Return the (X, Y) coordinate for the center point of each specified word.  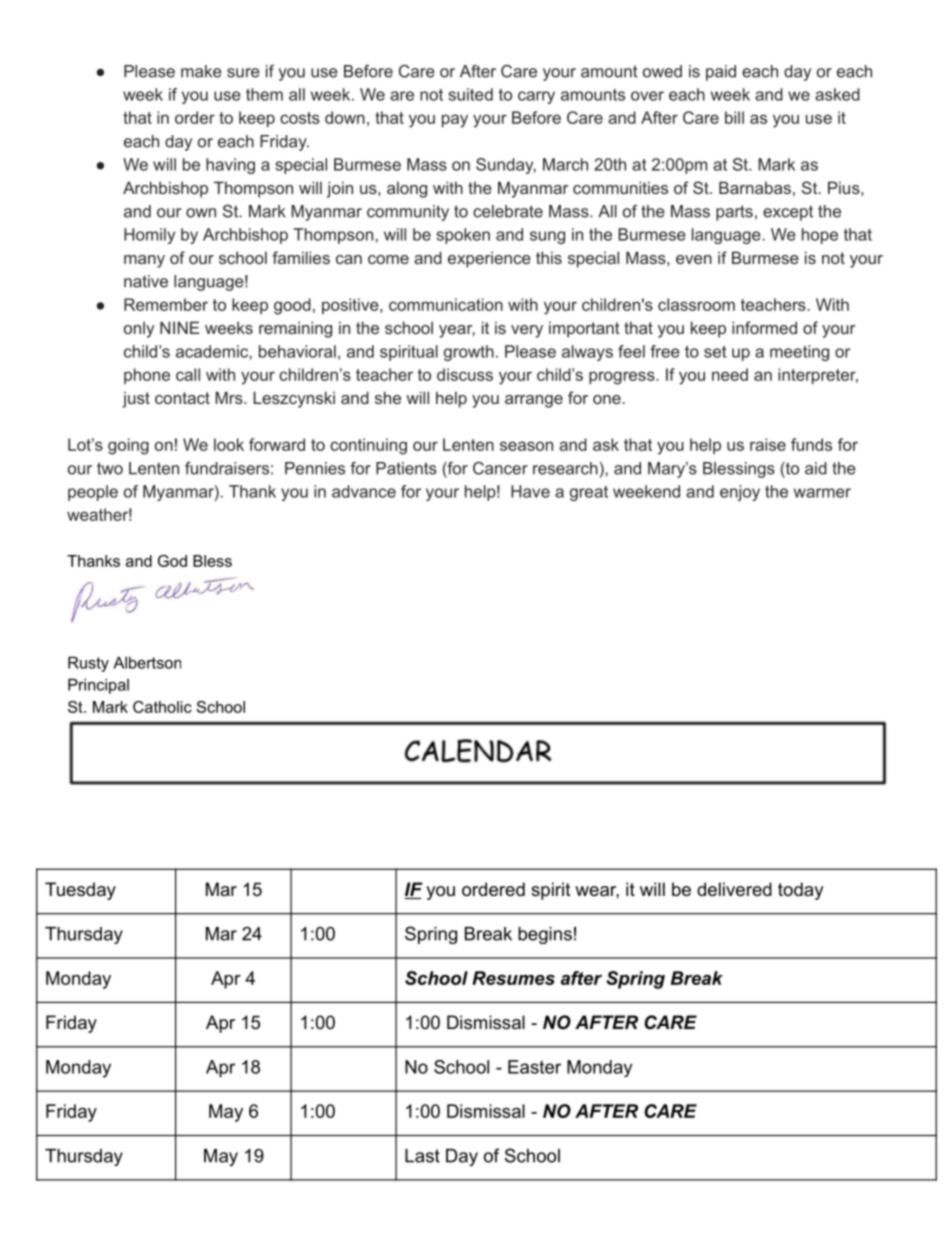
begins (545, 935)
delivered (734, 889)
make (201, 71)
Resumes (513, 978)
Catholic (162, 707)
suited (470, 94)
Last (422, 1156)
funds (811, 444)
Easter (534, 1067)
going (128, 446)
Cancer (500, 468)
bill (734, 117)
